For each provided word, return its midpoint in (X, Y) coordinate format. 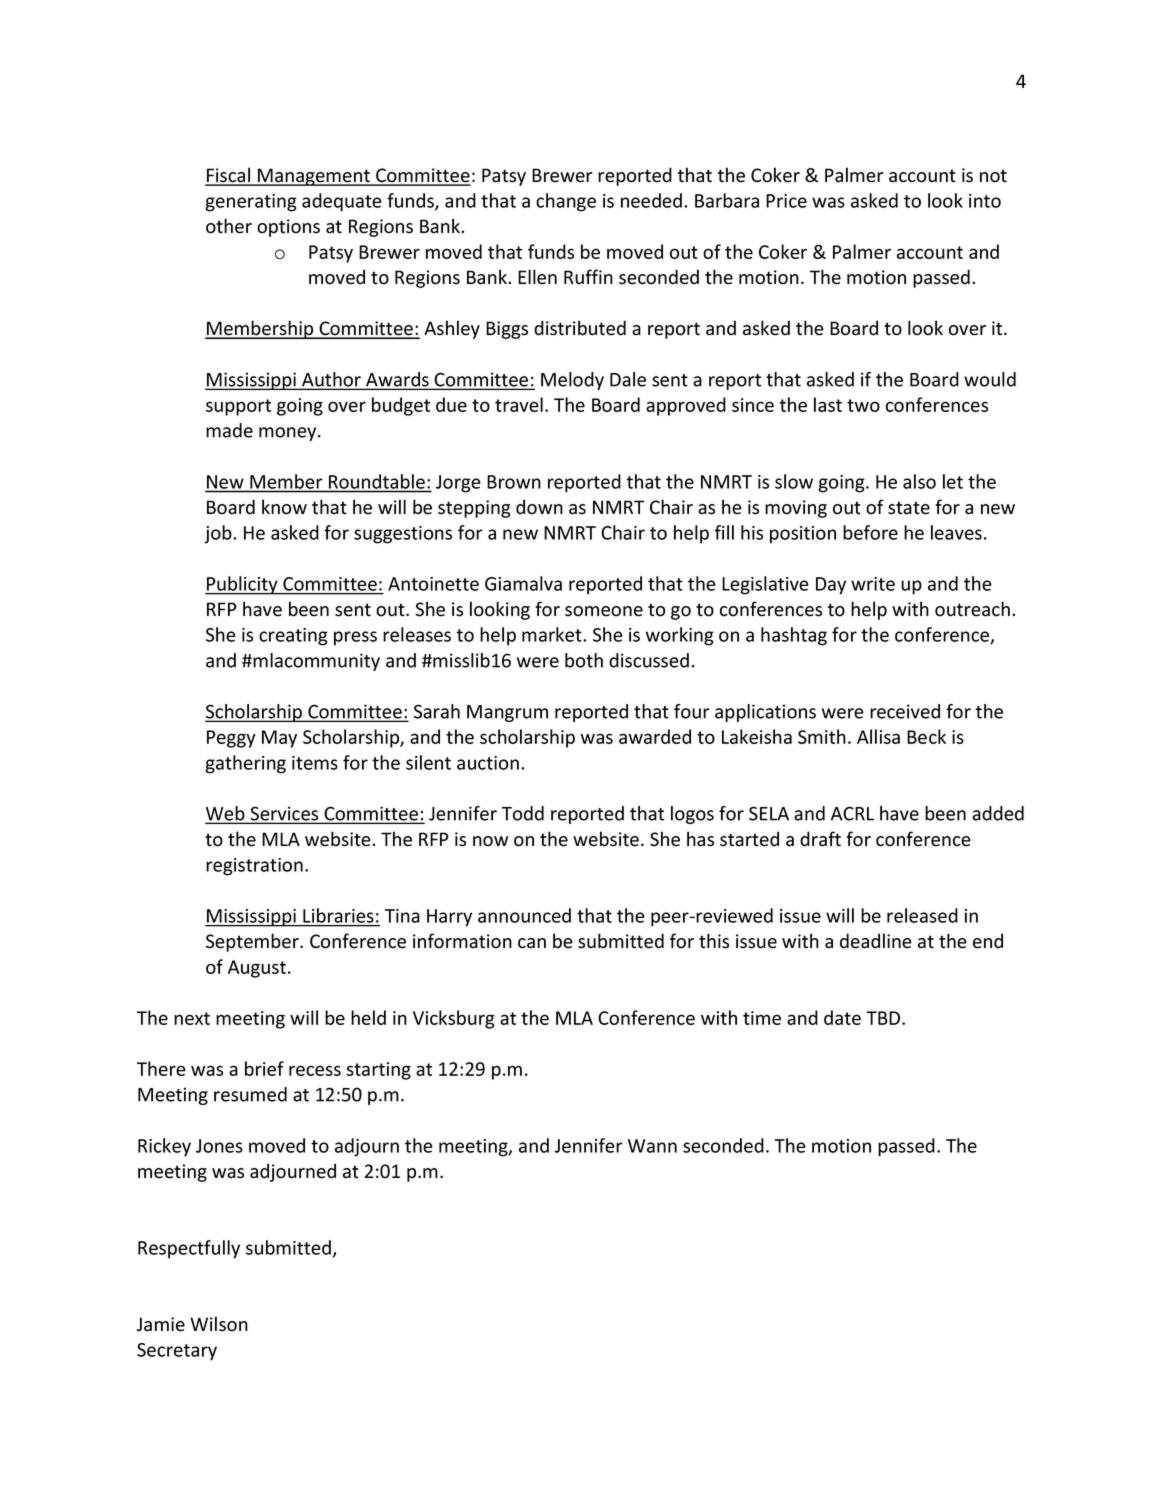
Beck (926, 736)
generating (251, 203)
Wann (652, 1146)
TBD (884, 1018)
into (985, 201)
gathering (245, 764)
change (566, 202)
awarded (655, 736)
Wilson (219, 1324)
